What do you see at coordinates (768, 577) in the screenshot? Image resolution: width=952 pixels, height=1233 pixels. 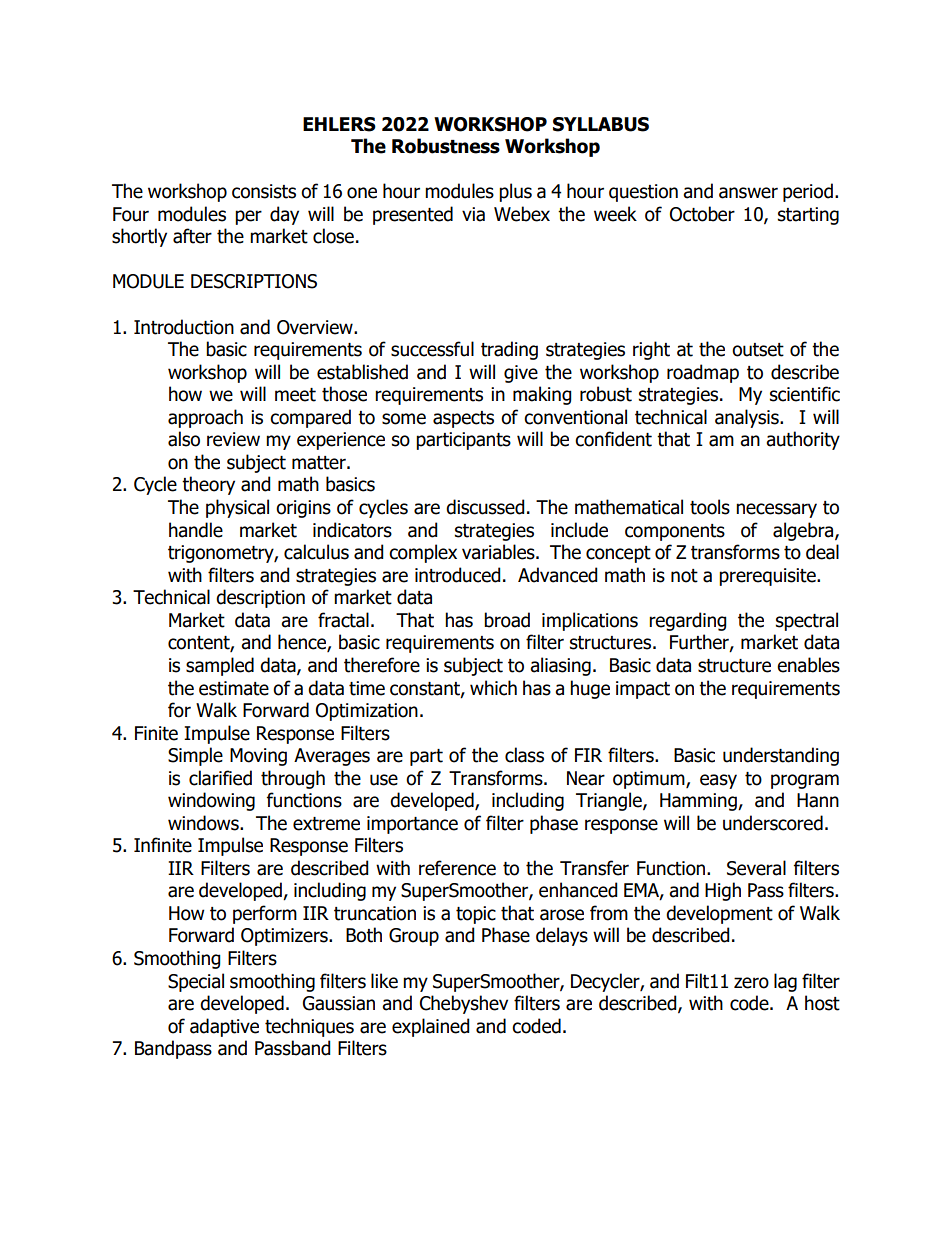 I see `prerequisite` at bounding box center [768, 577].
